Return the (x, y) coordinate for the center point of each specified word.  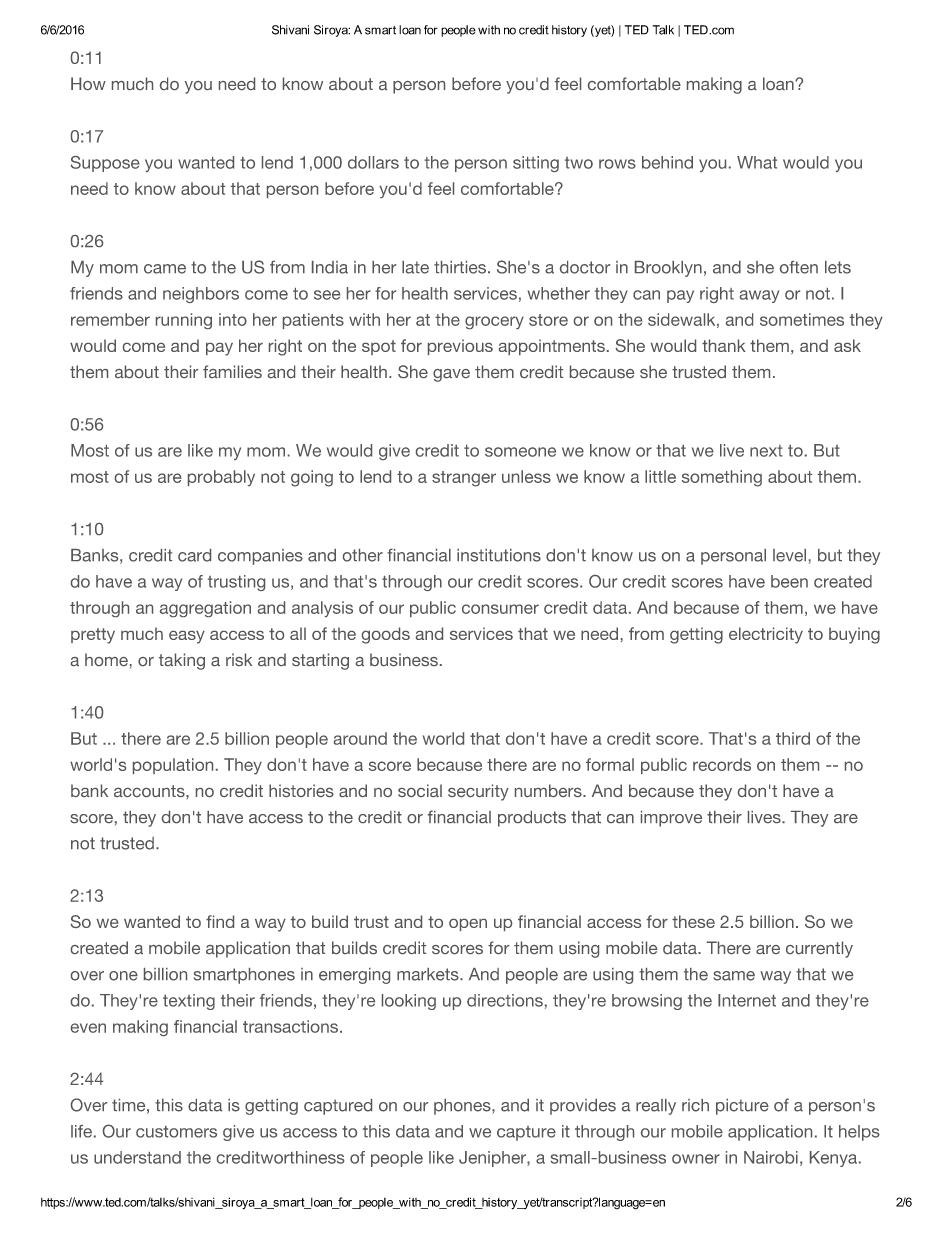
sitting (536, 164)
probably (221, 478)
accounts (150, 791)
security (478, 792)
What (757, 162)
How (88, 83)
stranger (464, 479)
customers (176, 1132)
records (722, 764)
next (766, 451)
